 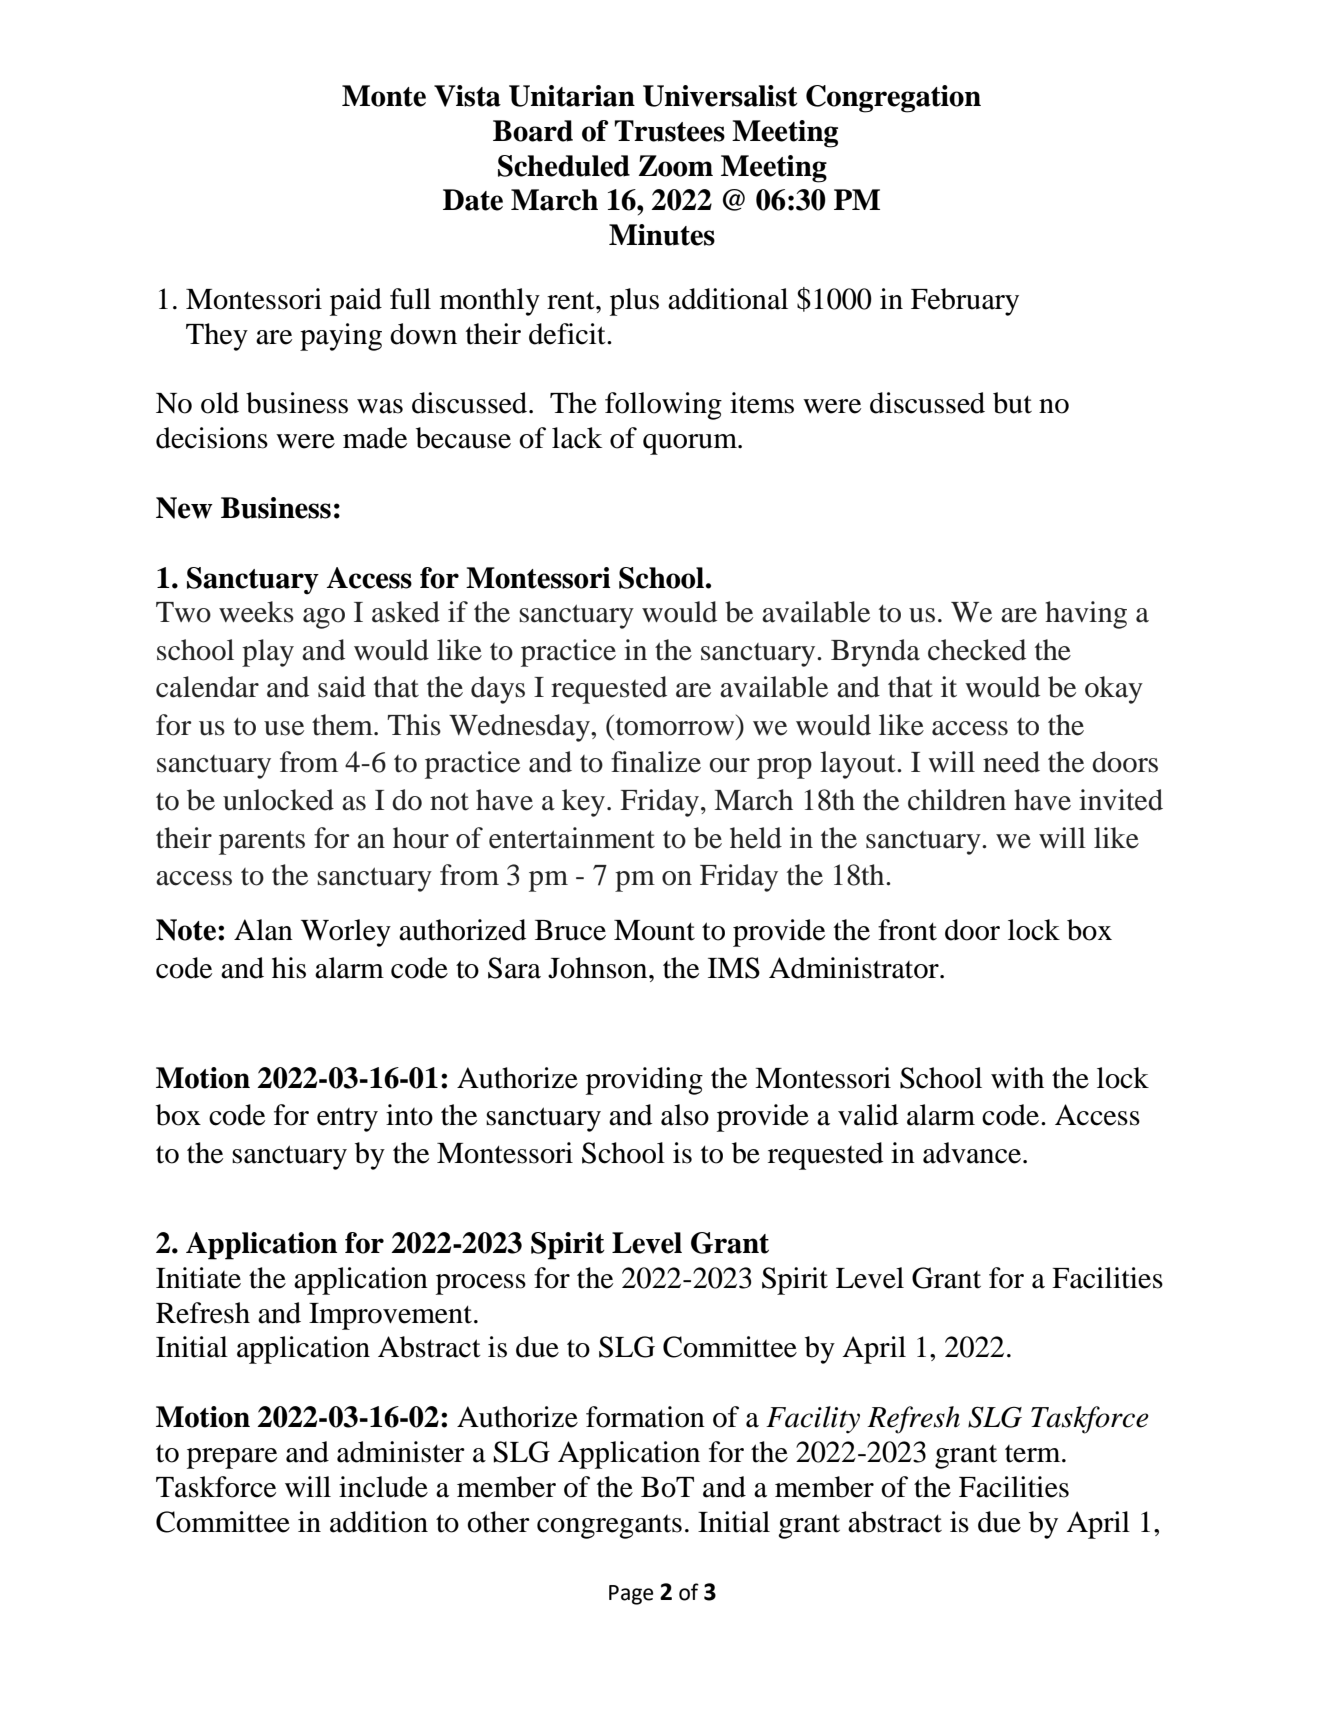 I want to click on but, so click(x=1012, y=403).
